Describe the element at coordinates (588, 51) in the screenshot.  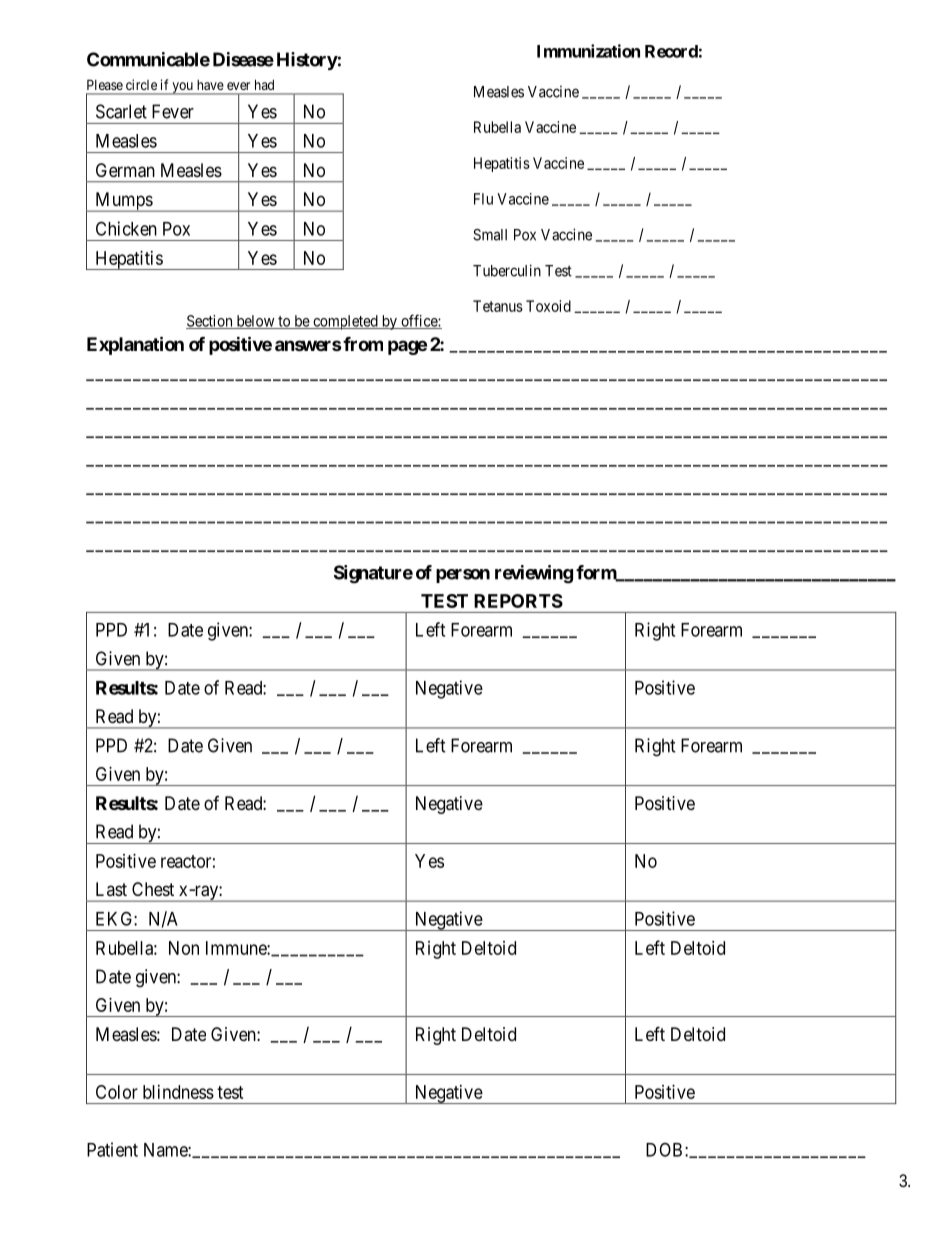
I see `Immunization` at that location.
